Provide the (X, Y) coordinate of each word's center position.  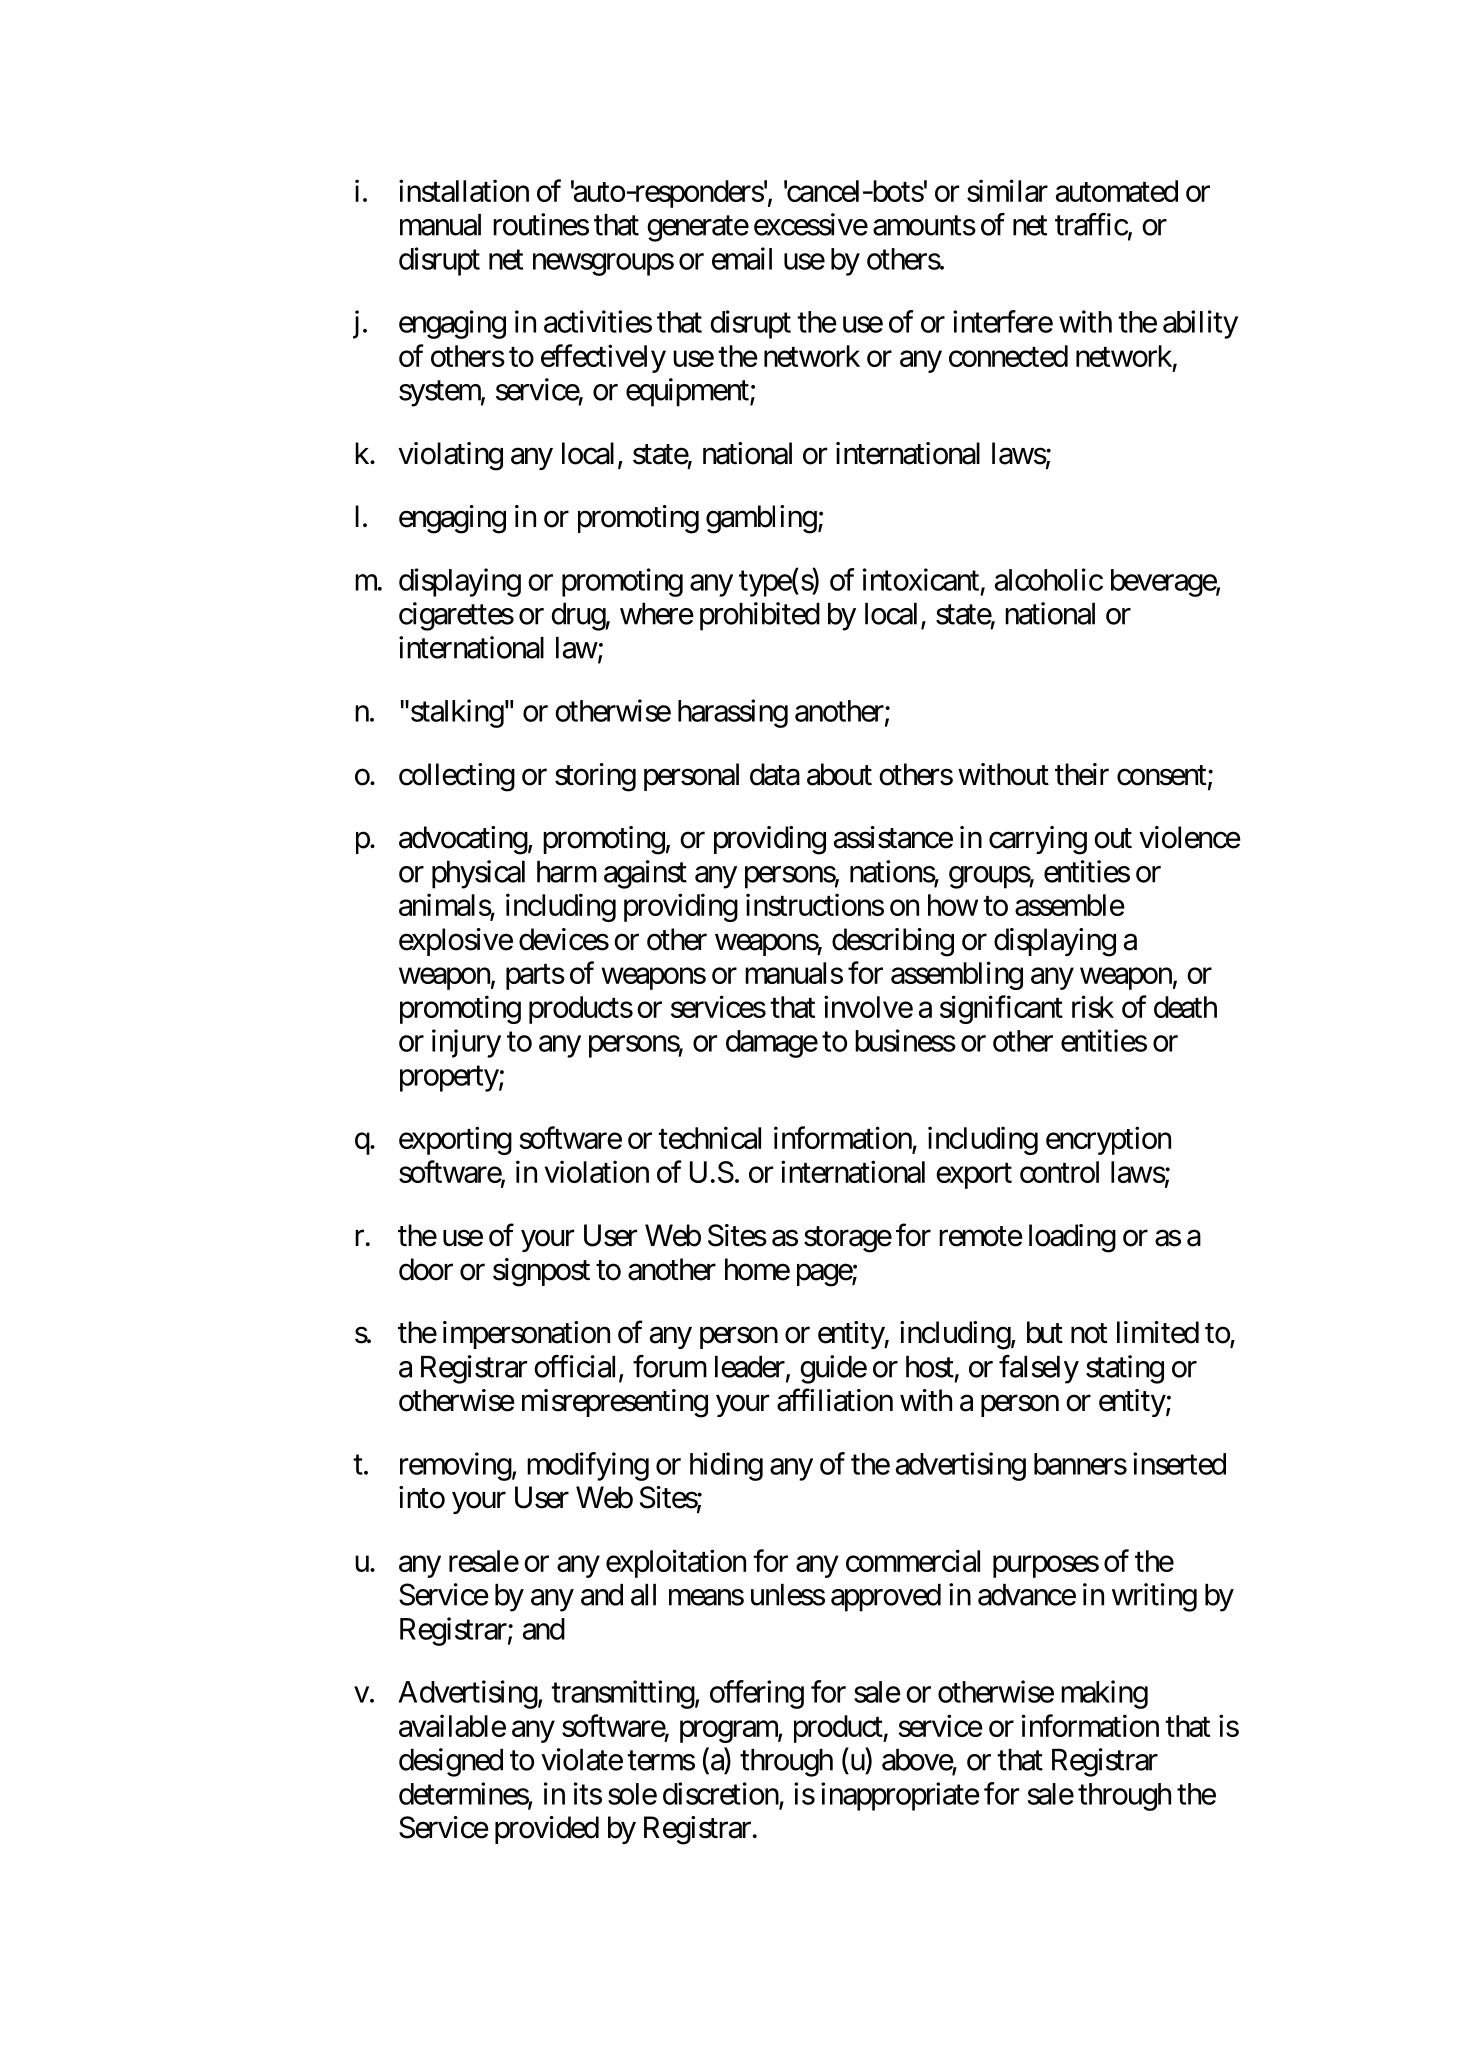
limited (1158, 1332)
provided (547, 1830)
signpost (541, 1272)
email (742, 258)
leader (750, 1367)
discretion (721, 1793)
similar (1007, 190)
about (839, 774)
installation (464, 190)
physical (478, 874)
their (1082, 774)
